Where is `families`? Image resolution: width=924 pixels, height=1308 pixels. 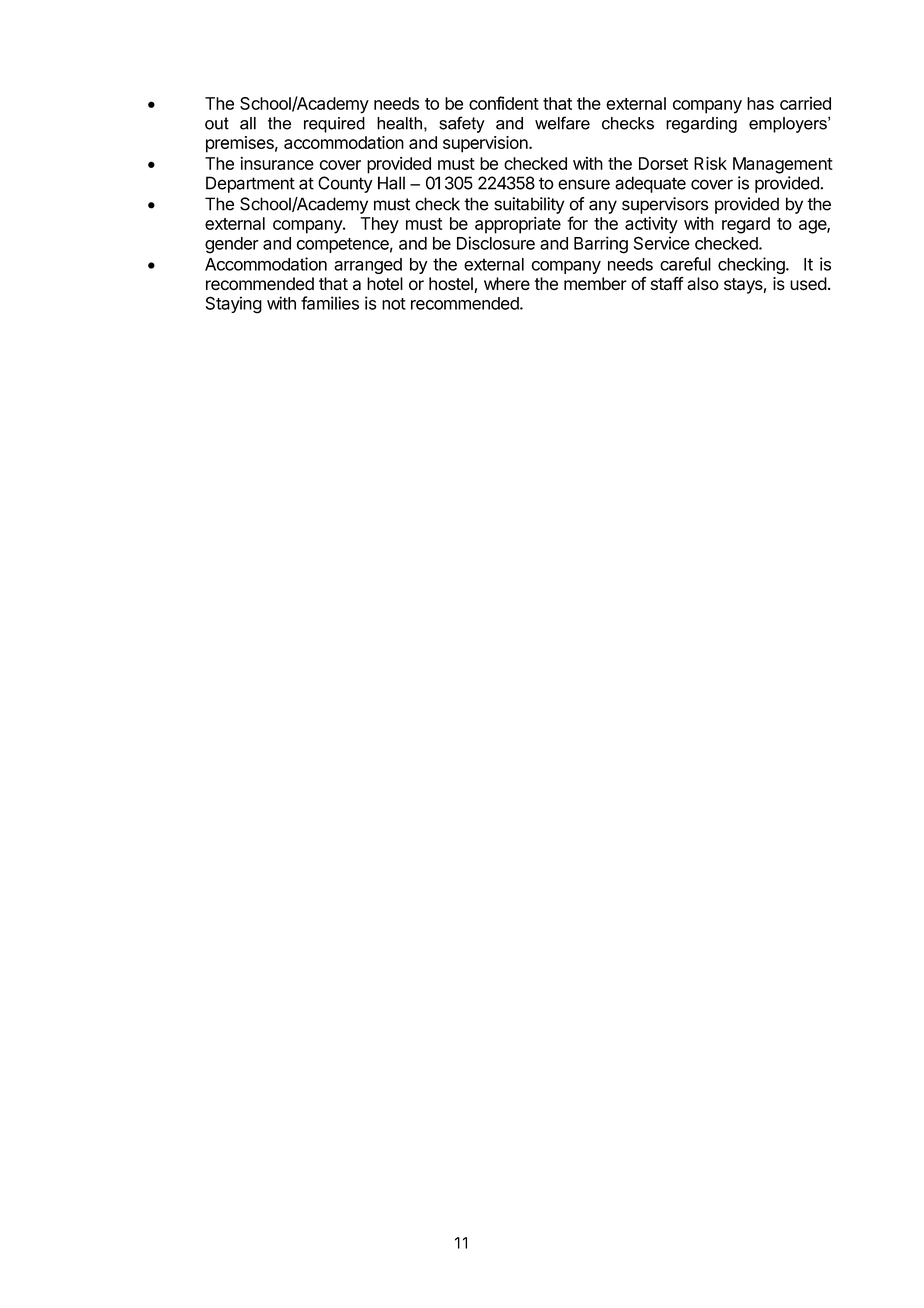 families is located at coordinates (330, 303).
